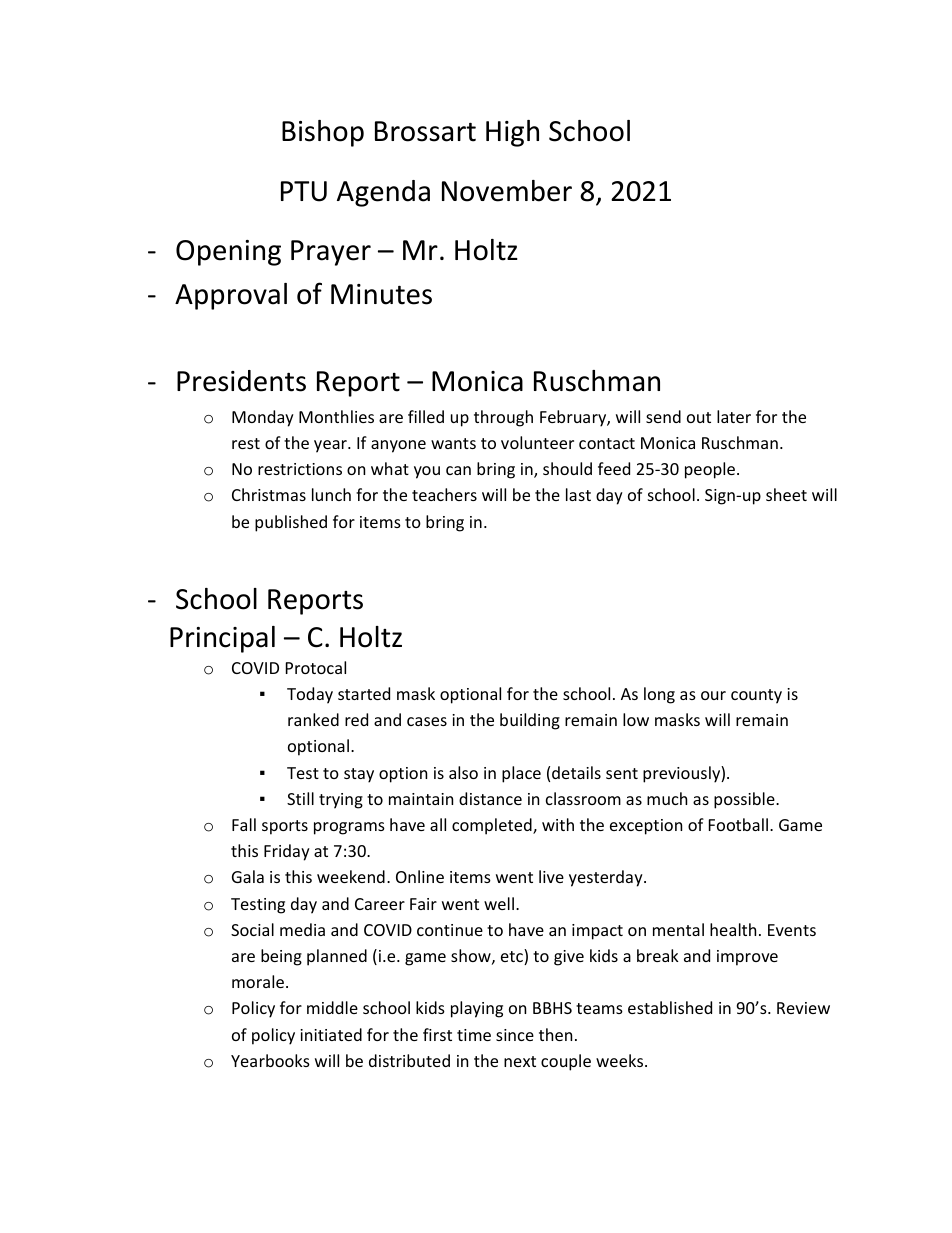  Describe the element at coordinates (515, 1035) in the page. I see `since` at that location.
